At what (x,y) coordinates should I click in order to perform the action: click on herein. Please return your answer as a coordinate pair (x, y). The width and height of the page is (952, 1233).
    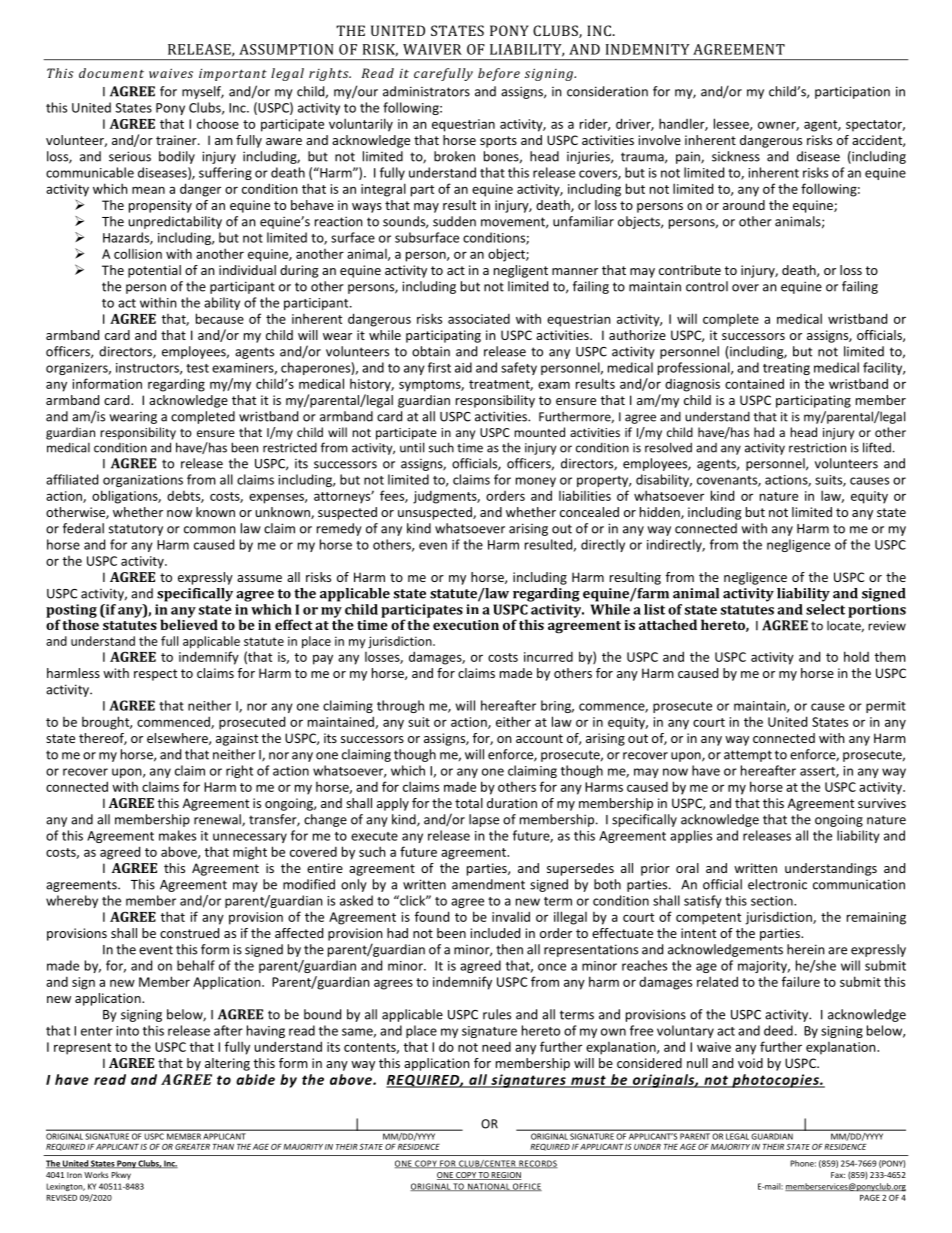
    Looking at the image, I should click on (805, 949).
